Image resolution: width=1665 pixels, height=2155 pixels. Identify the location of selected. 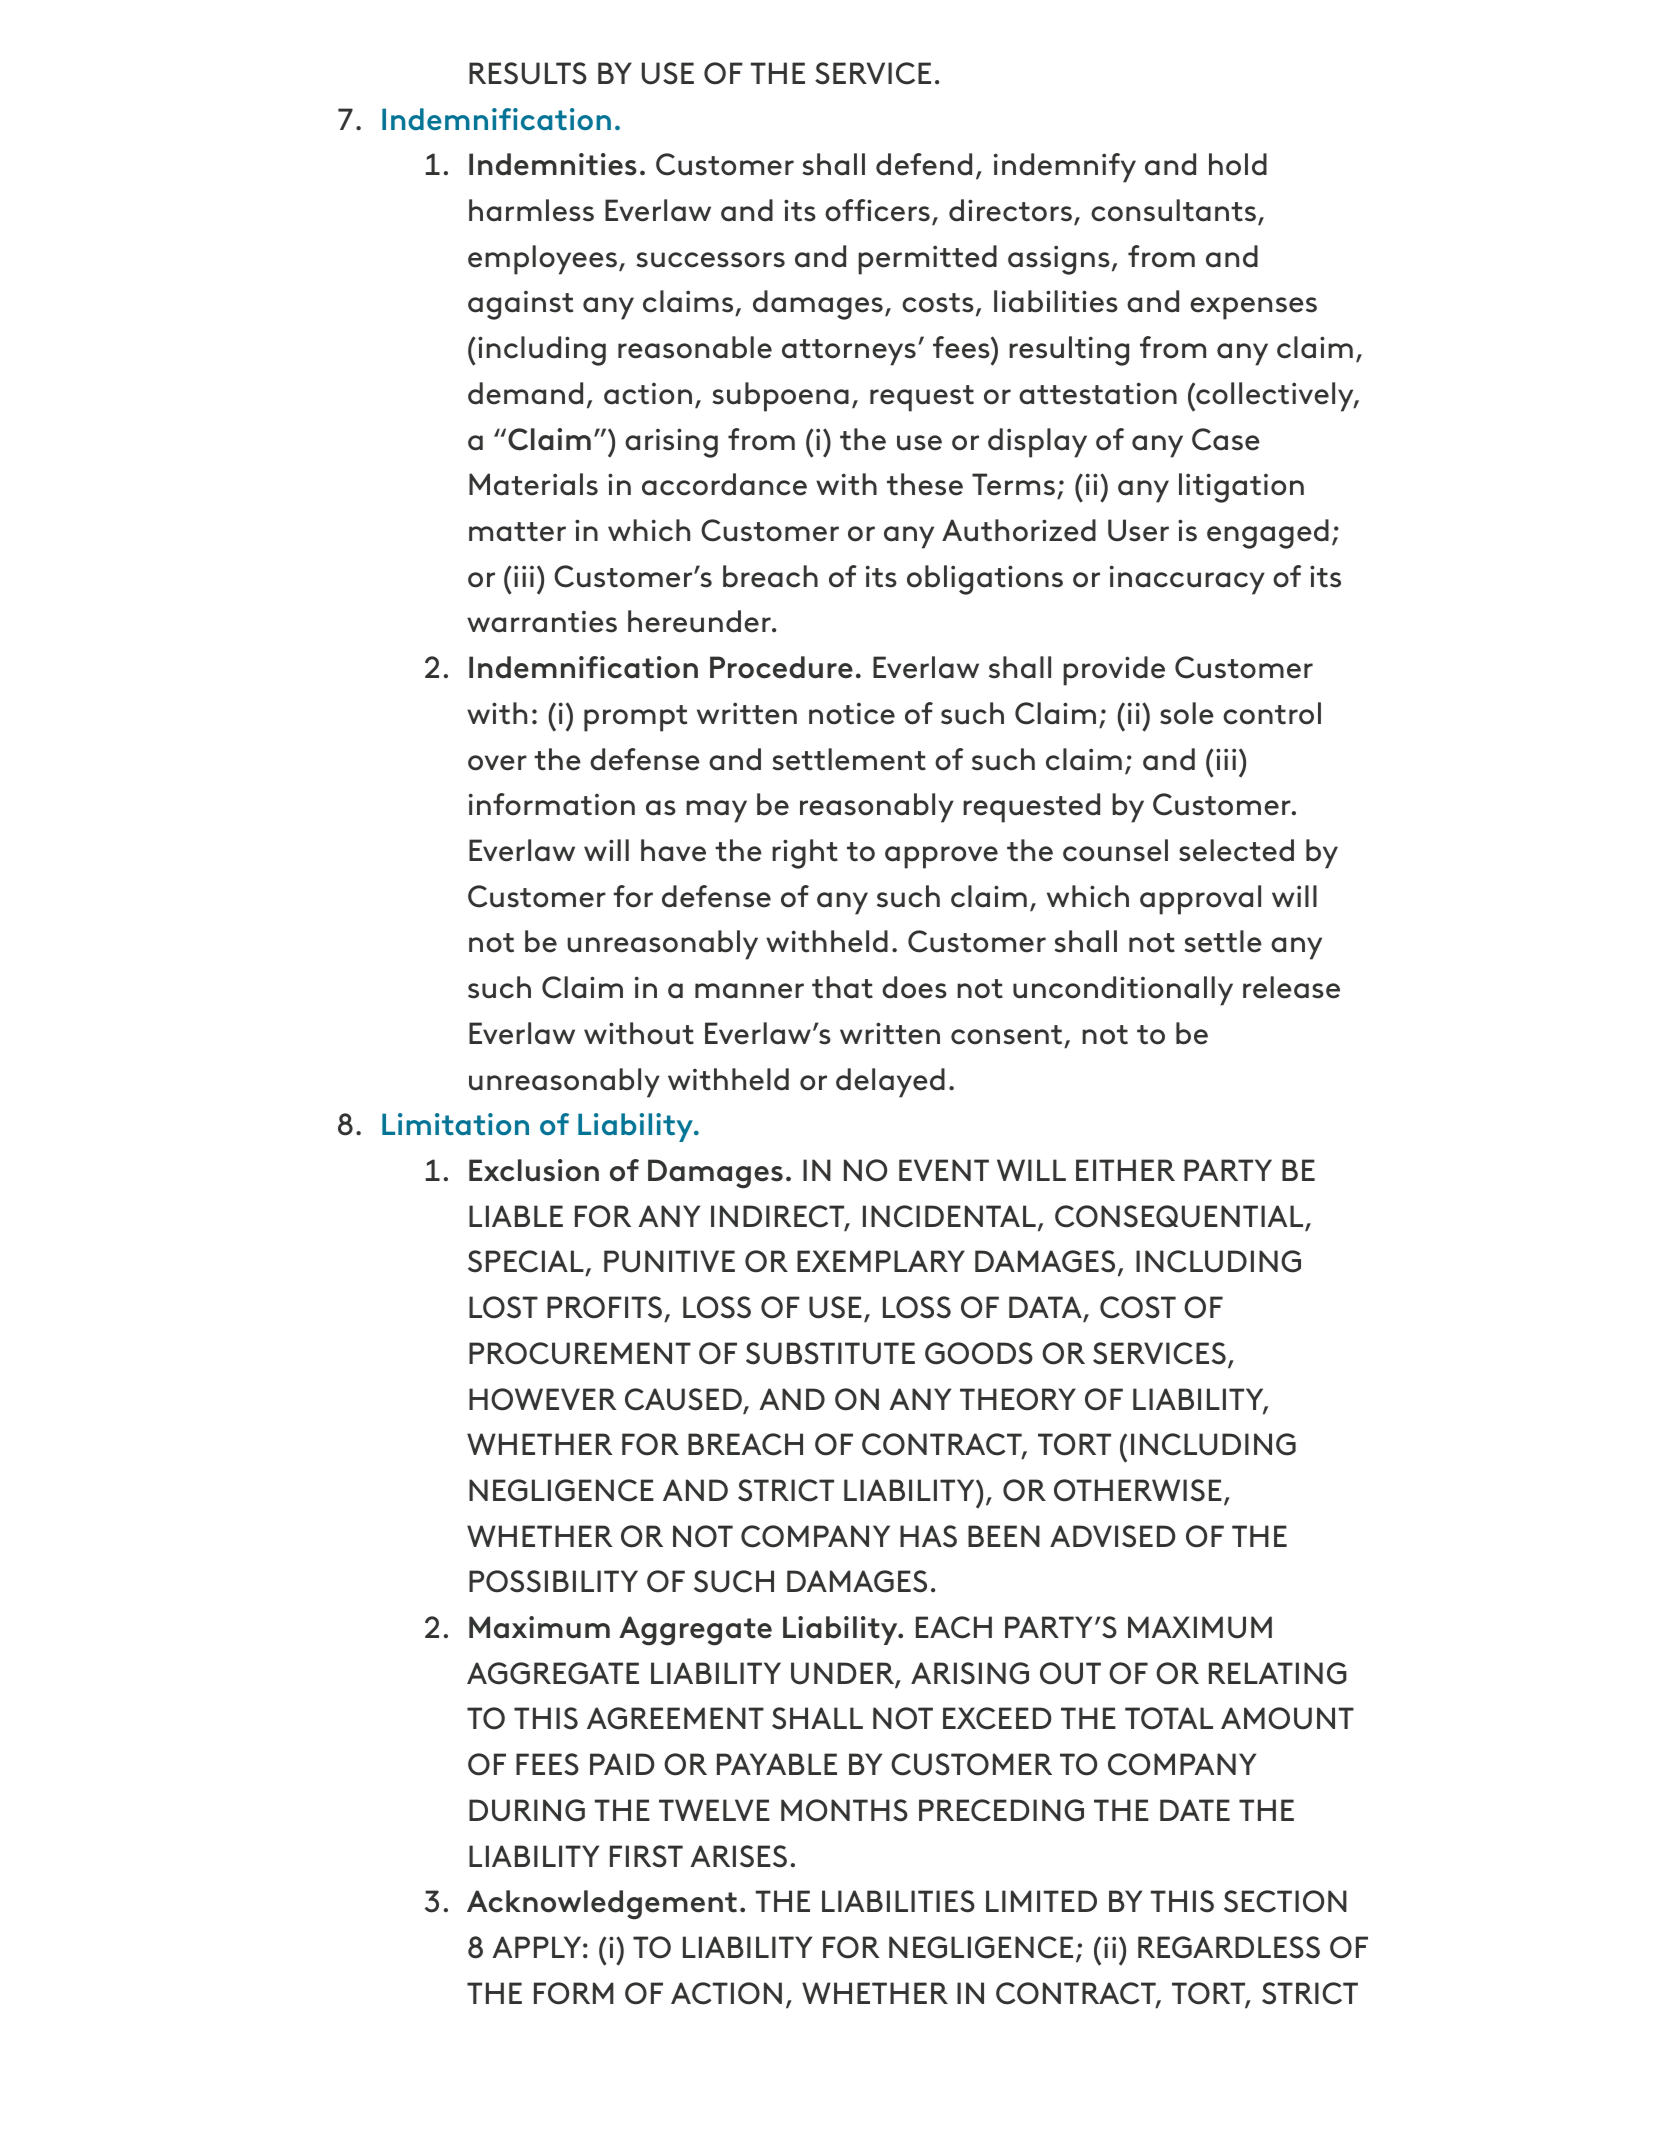
(1236, 850).
